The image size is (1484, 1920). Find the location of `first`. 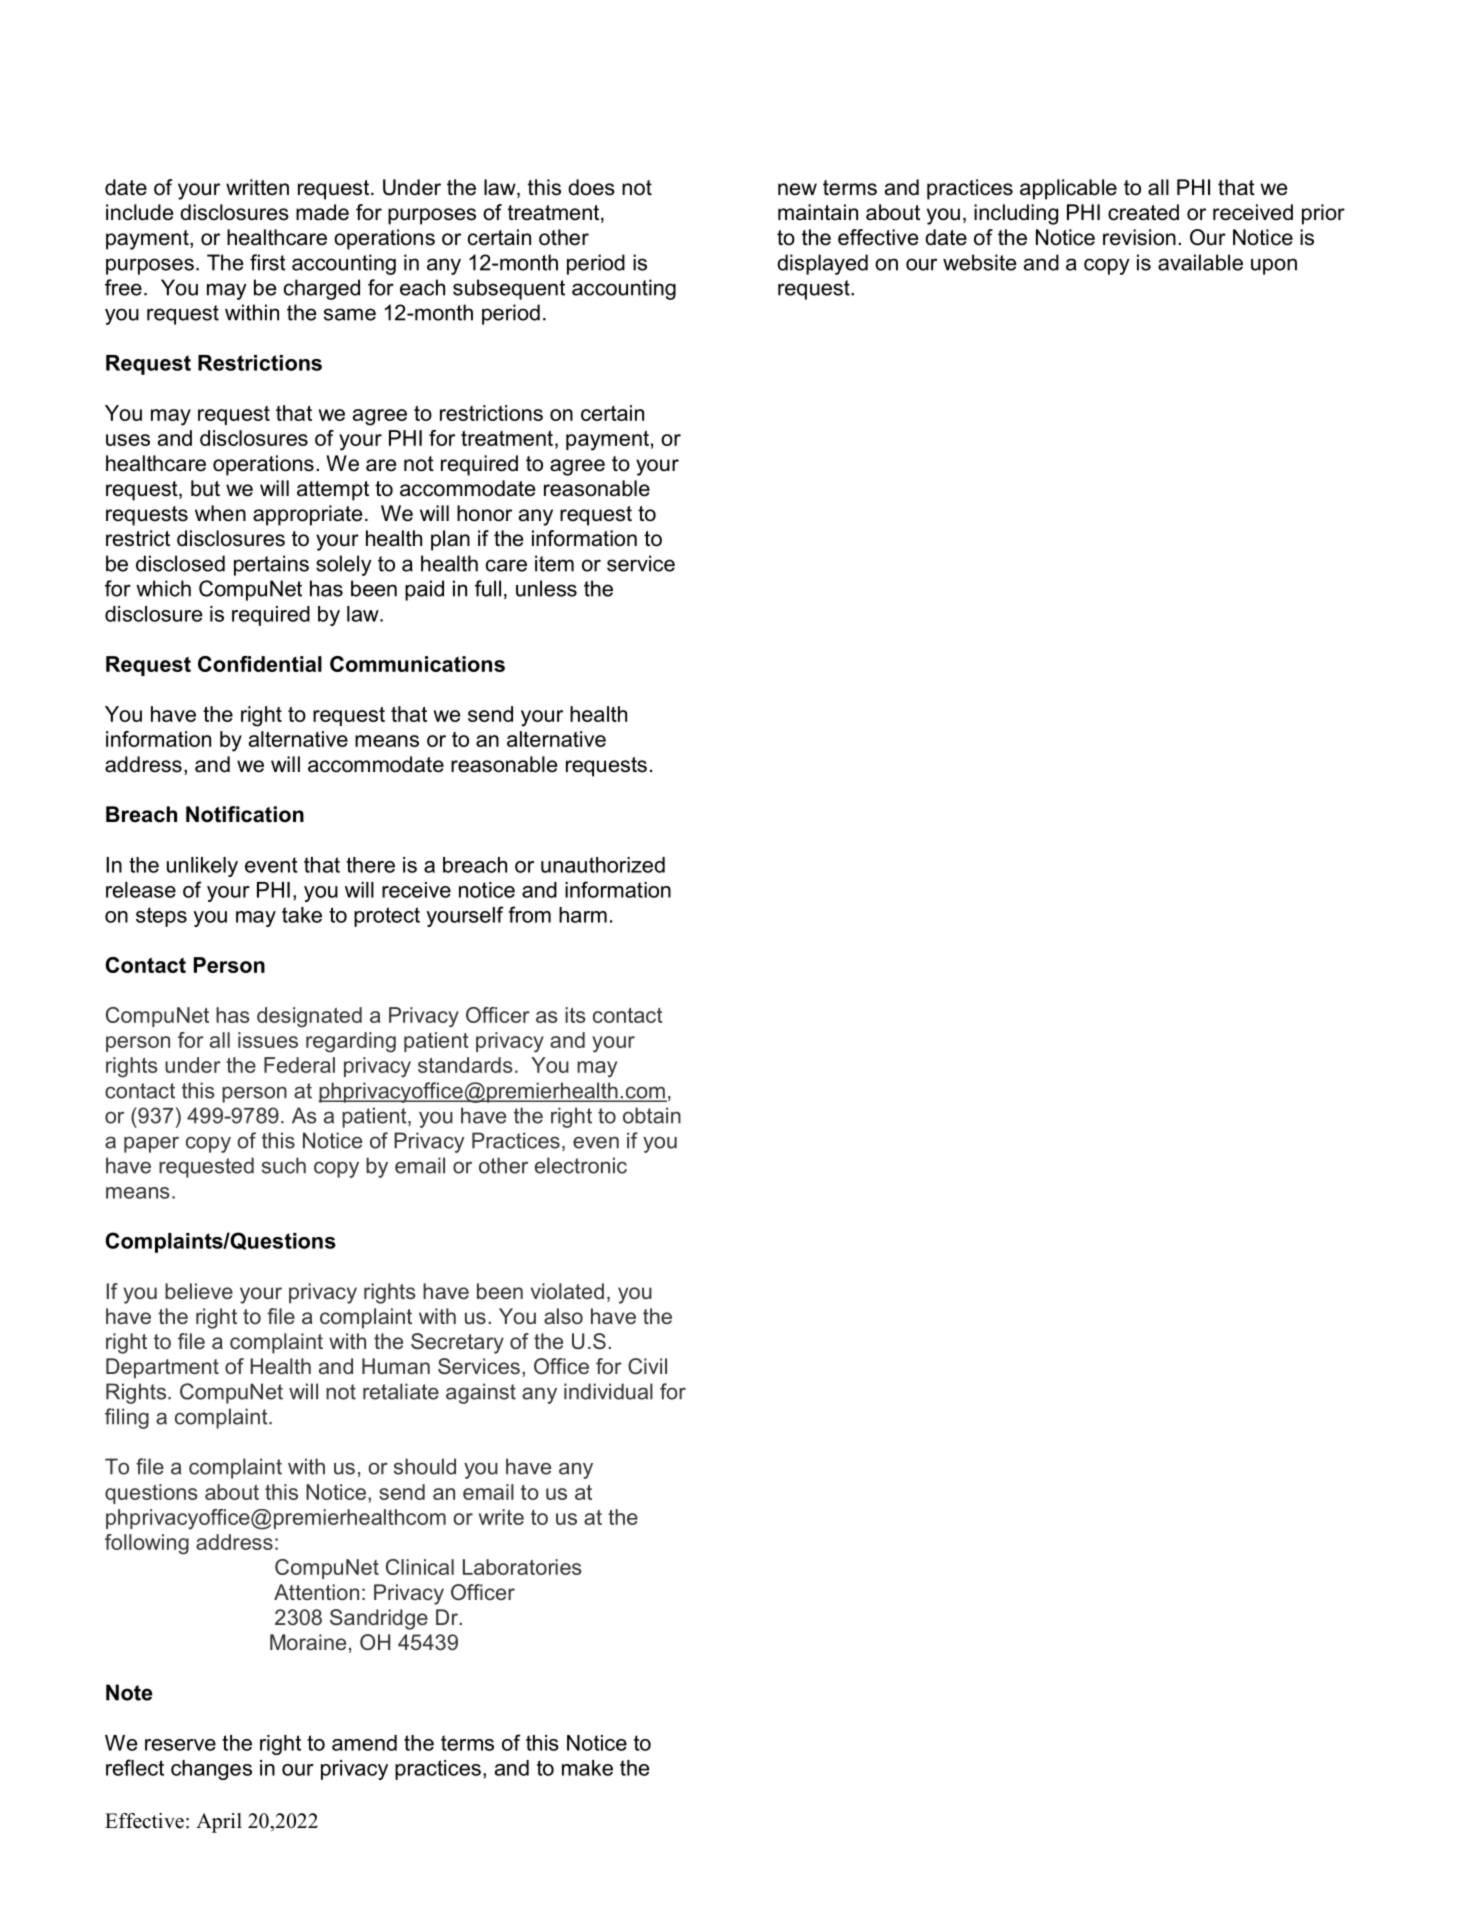

first is located at coordinates (268, 262).
